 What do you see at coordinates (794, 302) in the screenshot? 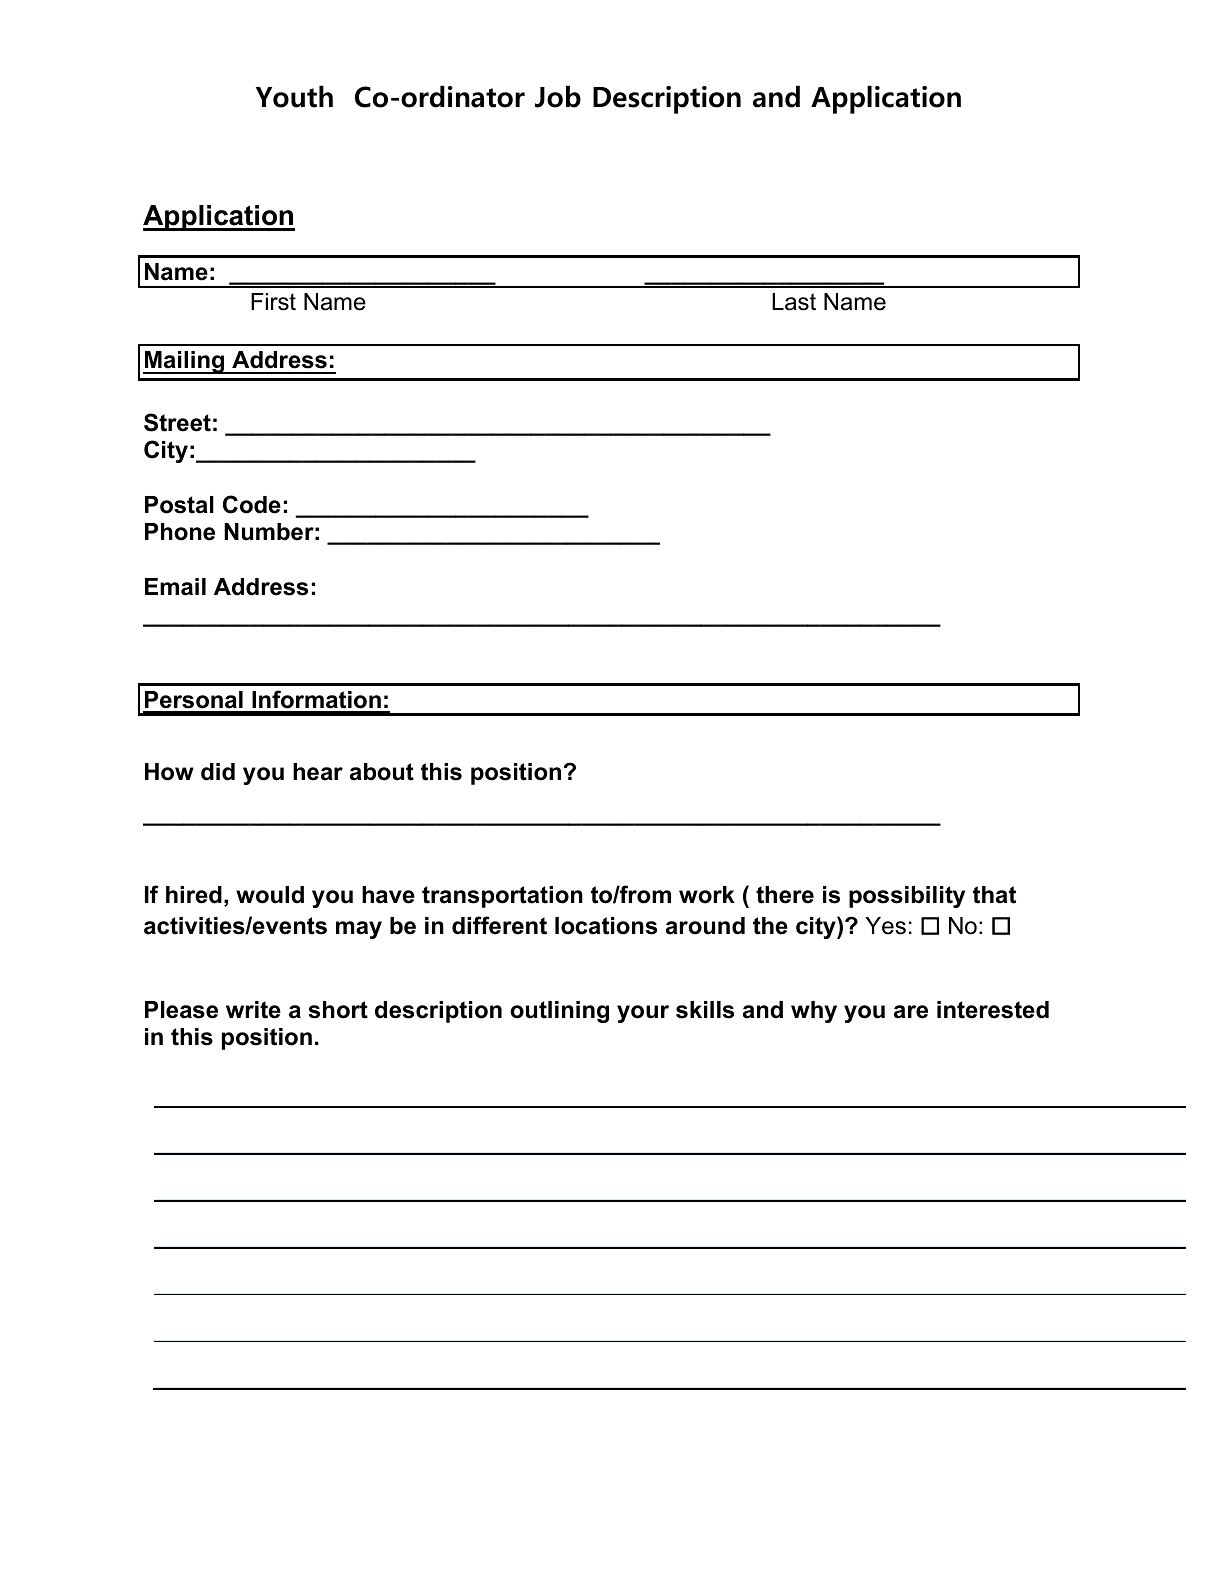
I see `Last` at bounding box center [794, 302].
